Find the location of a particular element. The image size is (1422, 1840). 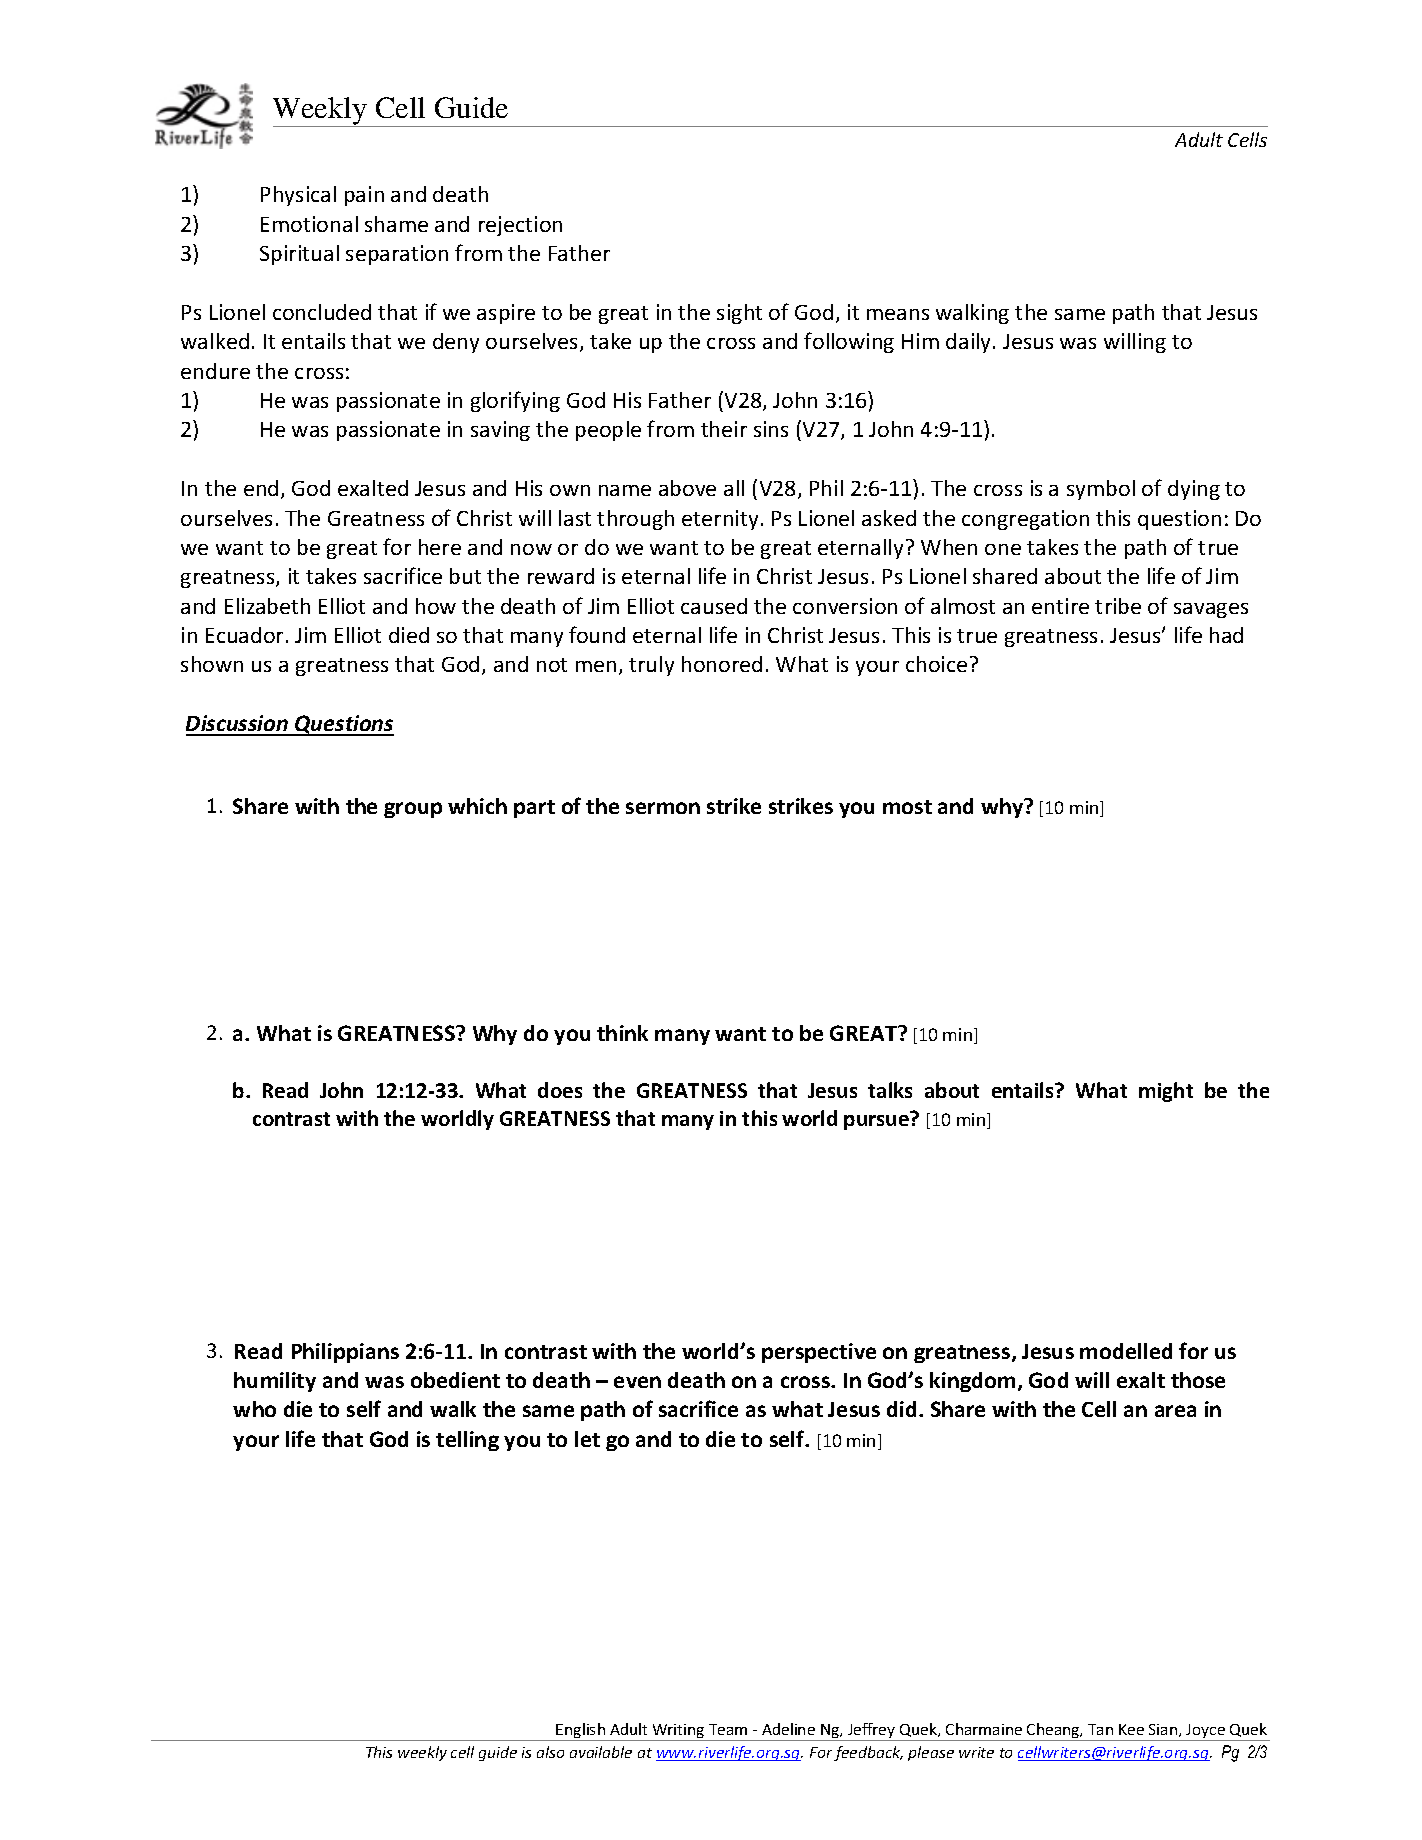

daily is located at coordinates (970, 343).
